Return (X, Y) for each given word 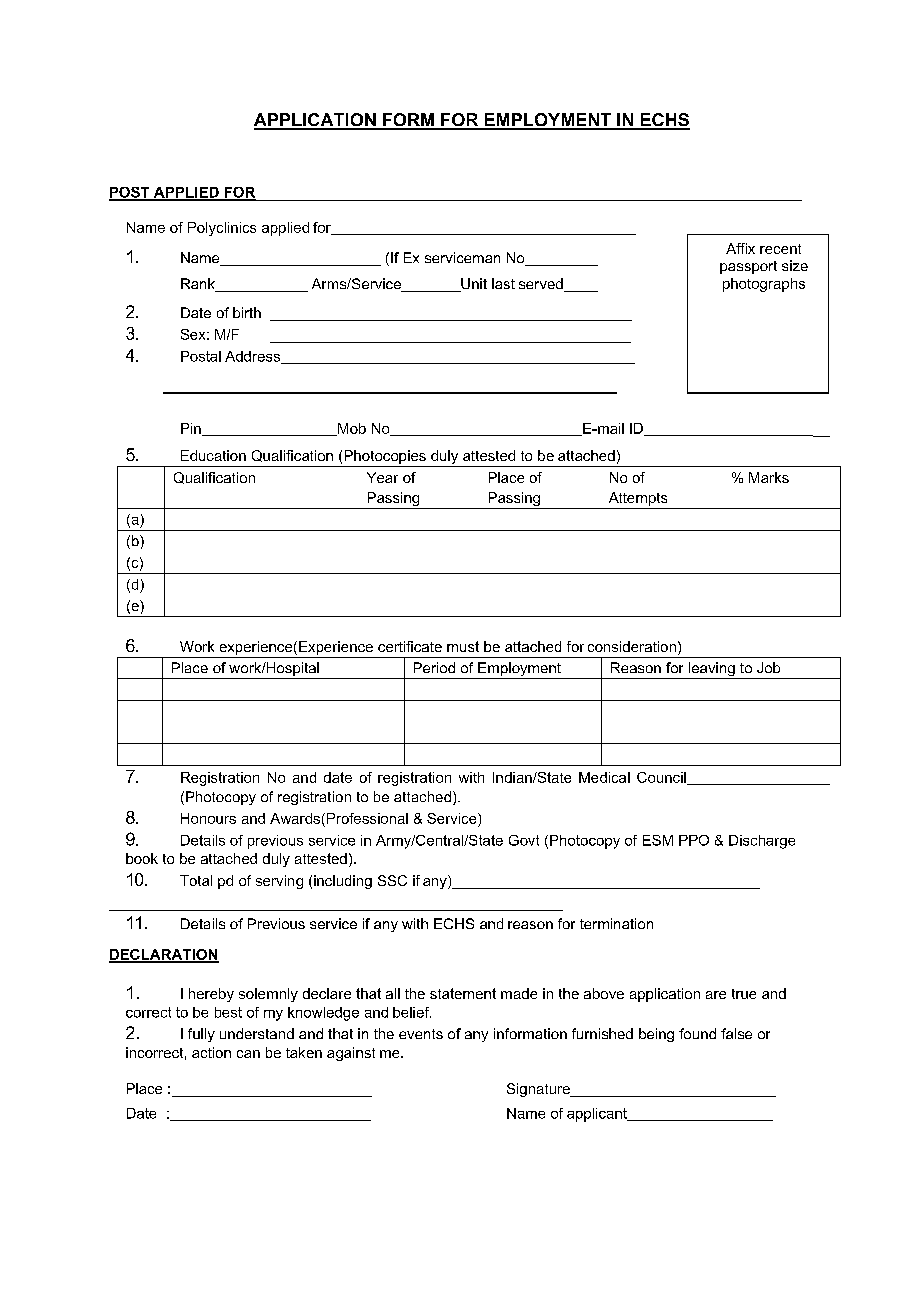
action (211, 1052)
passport (748, 267)
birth (247, 312)
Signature (539, 1090)
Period (434, 667)
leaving (711, 670)
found (697, 1033)
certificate (410, 646)
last (503, 283)
